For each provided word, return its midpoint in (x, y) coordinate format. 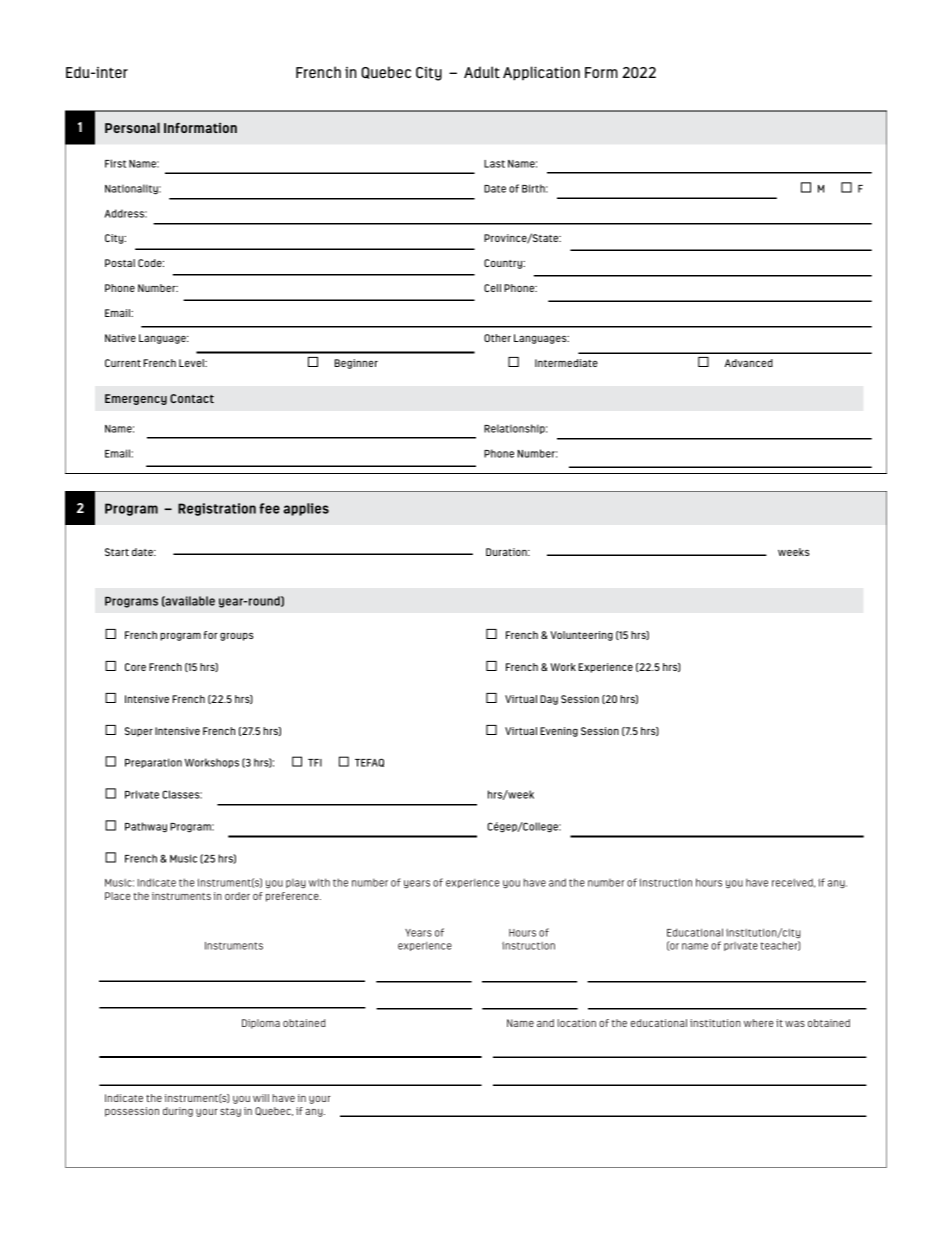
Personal (132, 128)
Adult (482, 72)
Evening (559, 732)
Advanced (749, 363)
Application (541, 73)
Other (497, 338)
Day (549, 700)
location (576, 1023)
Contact (192, 398)
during (178, 1112)
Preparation (153, 763)
